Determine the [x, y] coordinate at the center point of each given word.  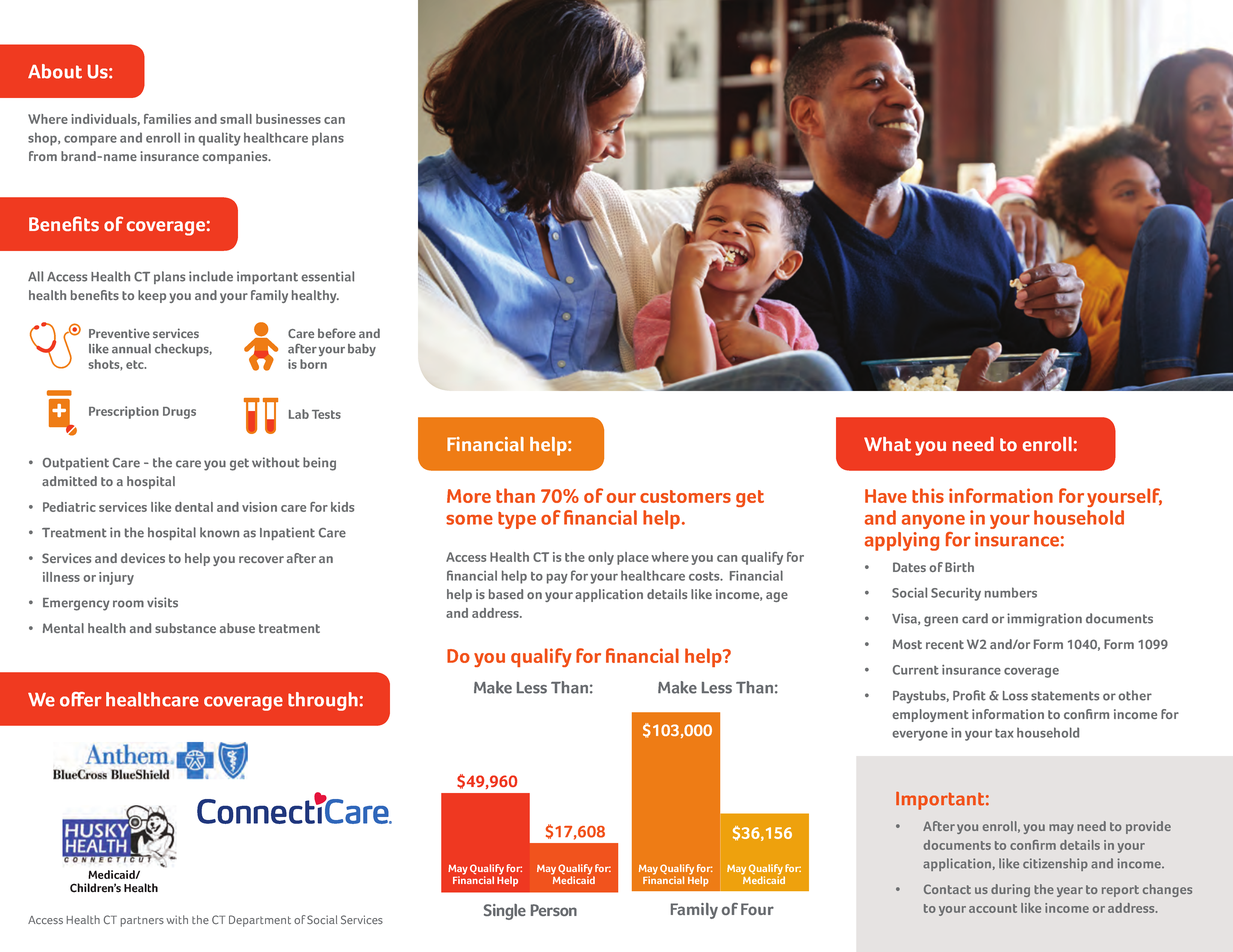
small [236, 119]
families [167, 119]
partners [142, 921]
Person [554, 910]
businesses [288, 119]
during [1010, 890]
